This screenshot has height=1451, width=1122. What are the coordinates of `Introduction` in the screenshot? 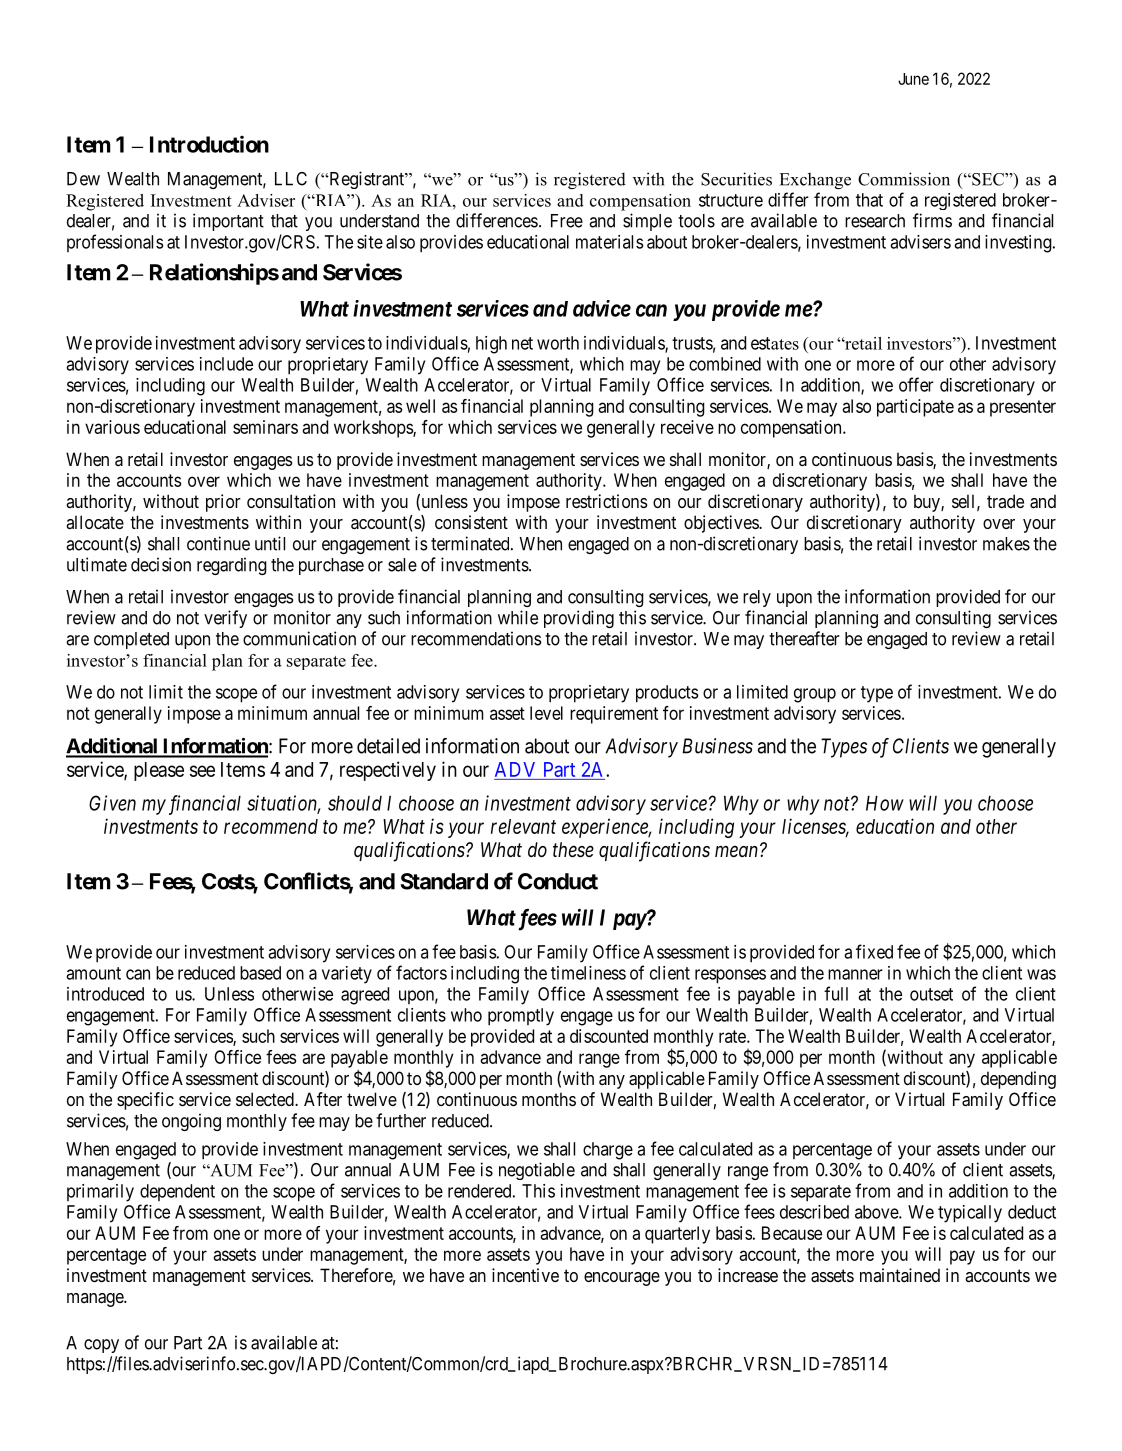 It's located at (209, 144).
